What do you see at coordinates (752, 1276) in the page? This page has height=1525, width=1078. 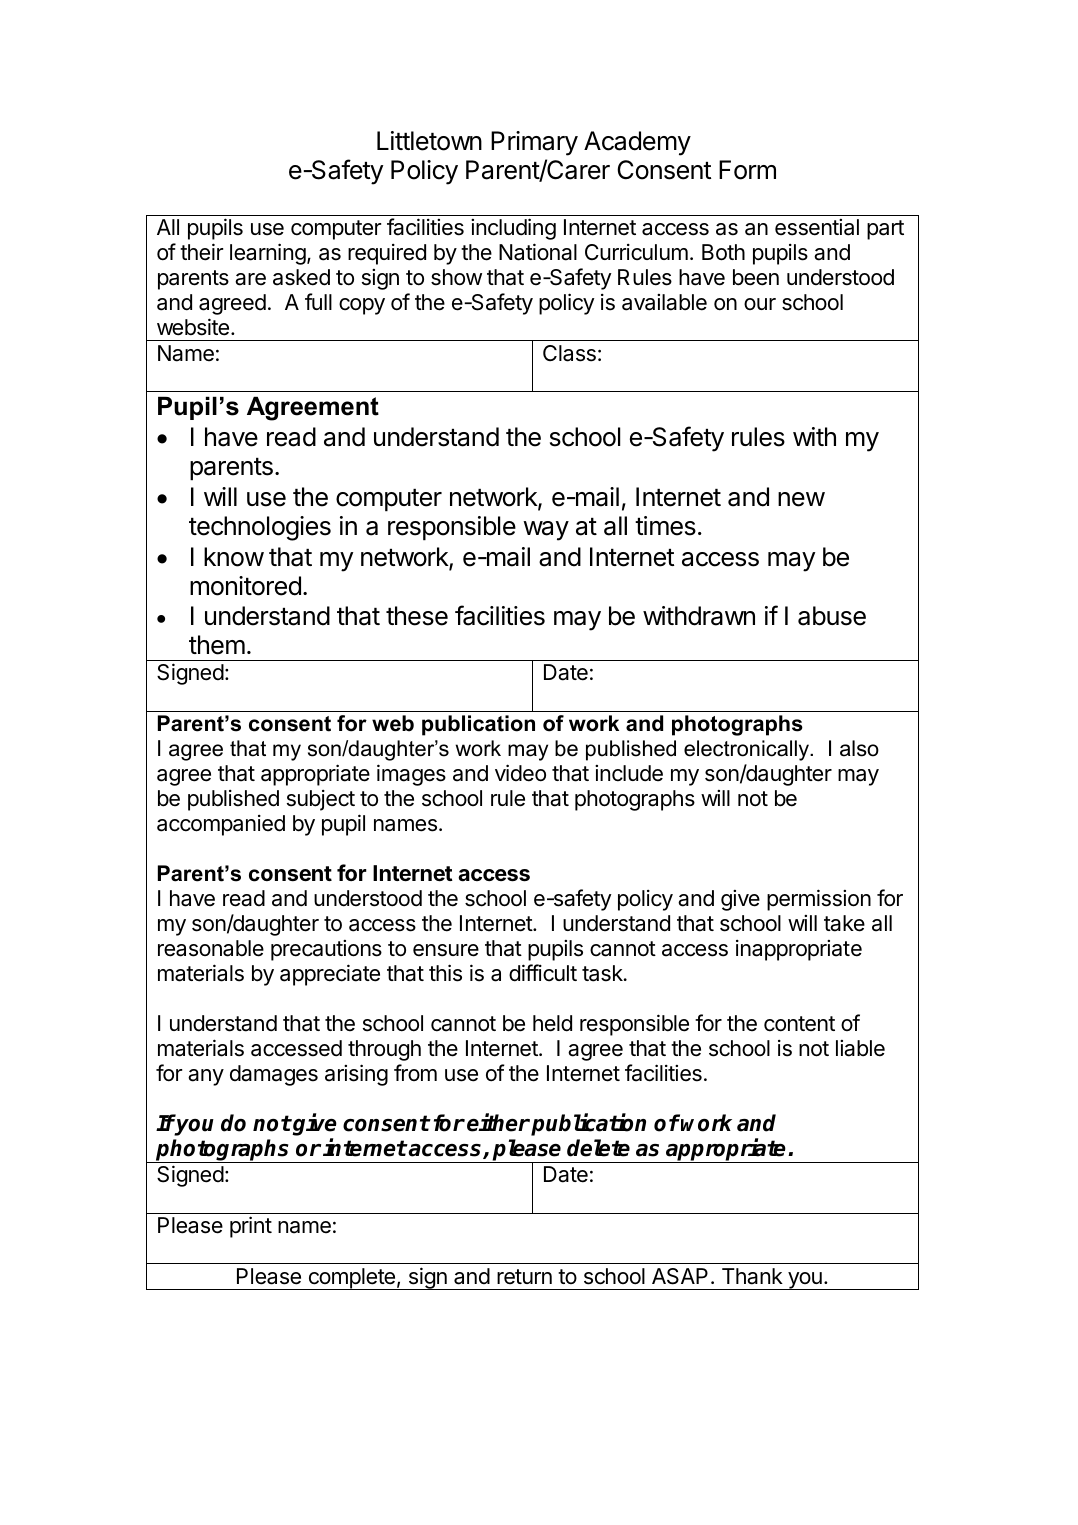 I see `Thank` at bounding box center [752, 1276].
